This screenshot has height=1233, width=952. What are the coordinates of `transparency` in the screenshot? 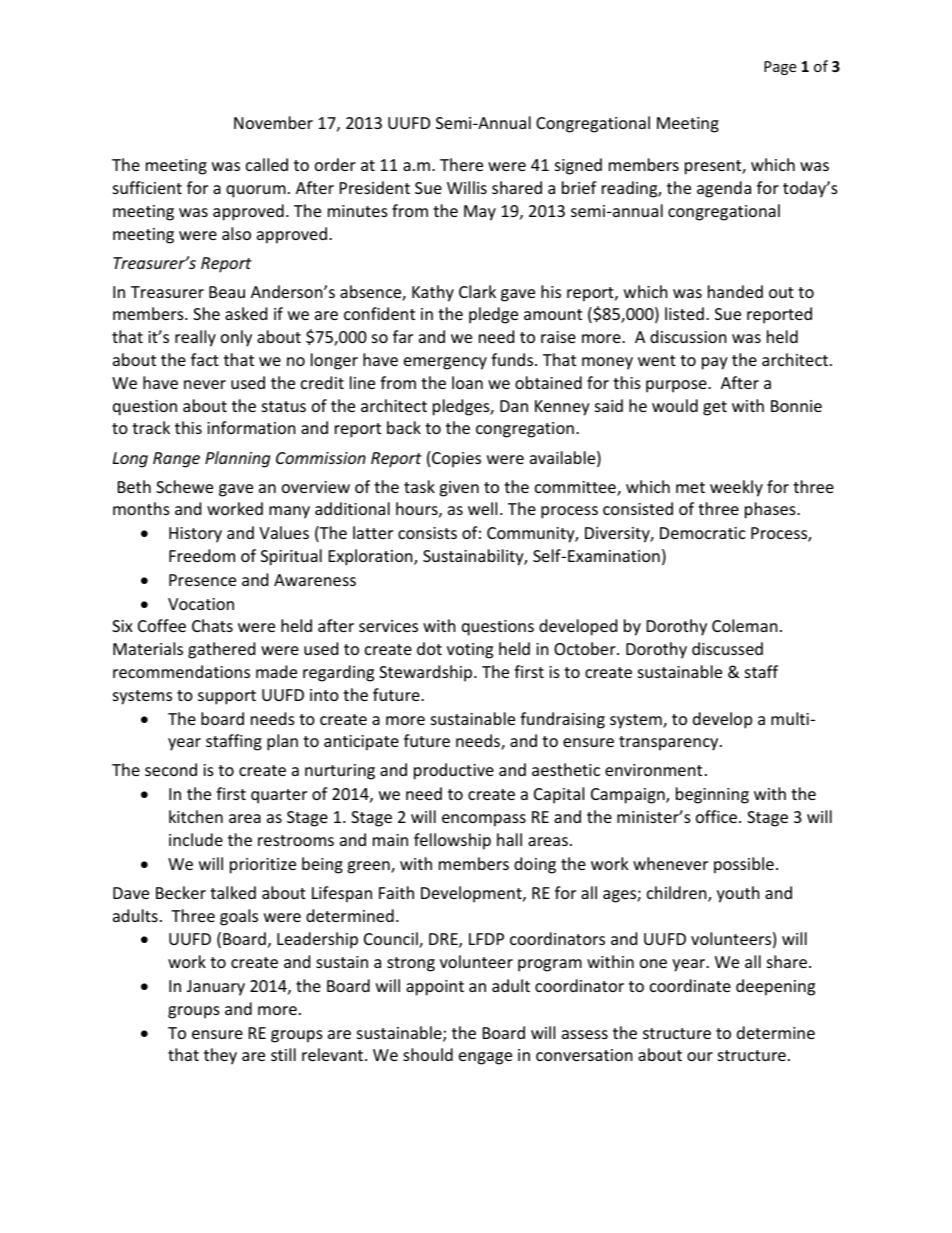 It's located at (670, 743).
